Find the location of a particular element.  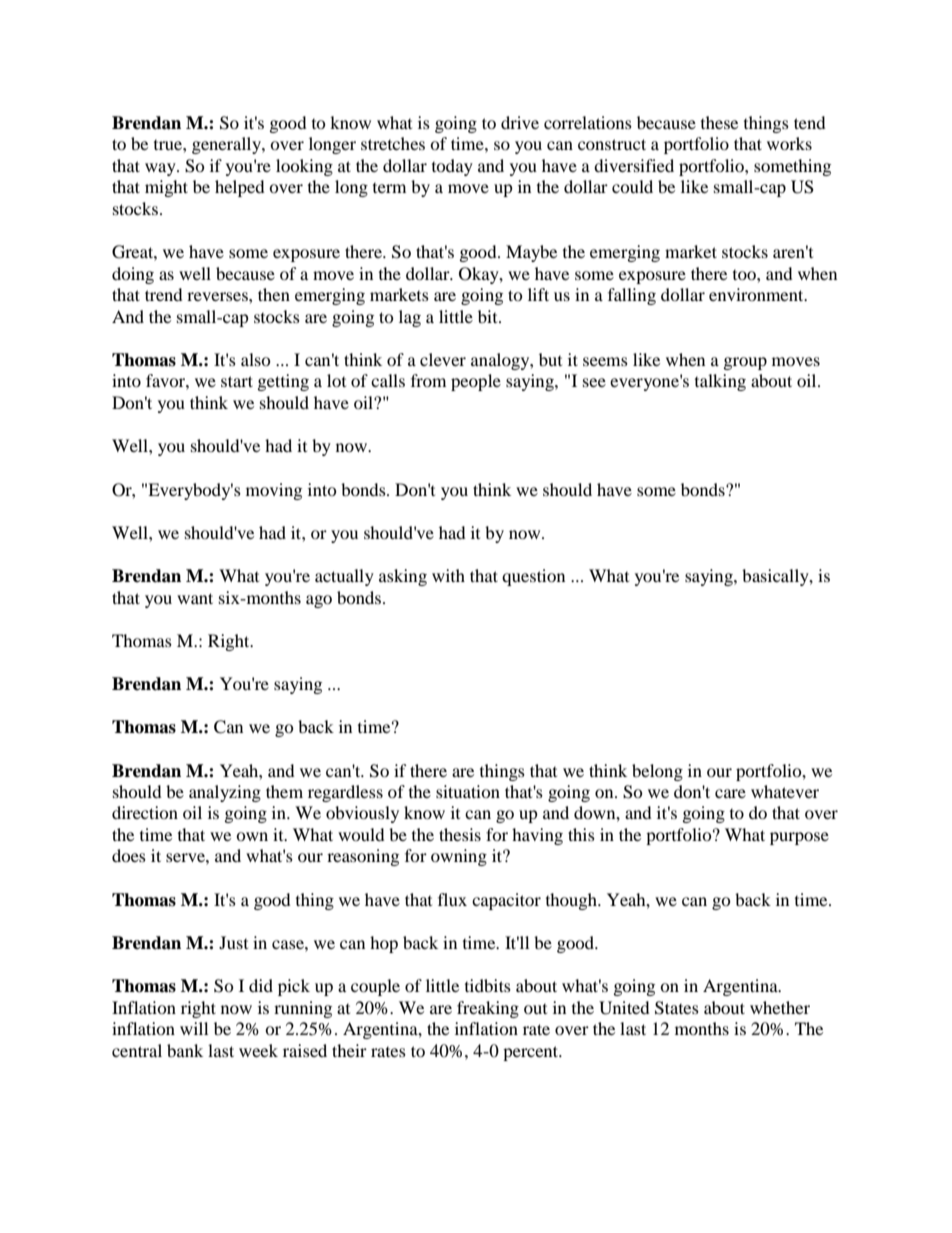

these is located at coordinates (719, 122).
